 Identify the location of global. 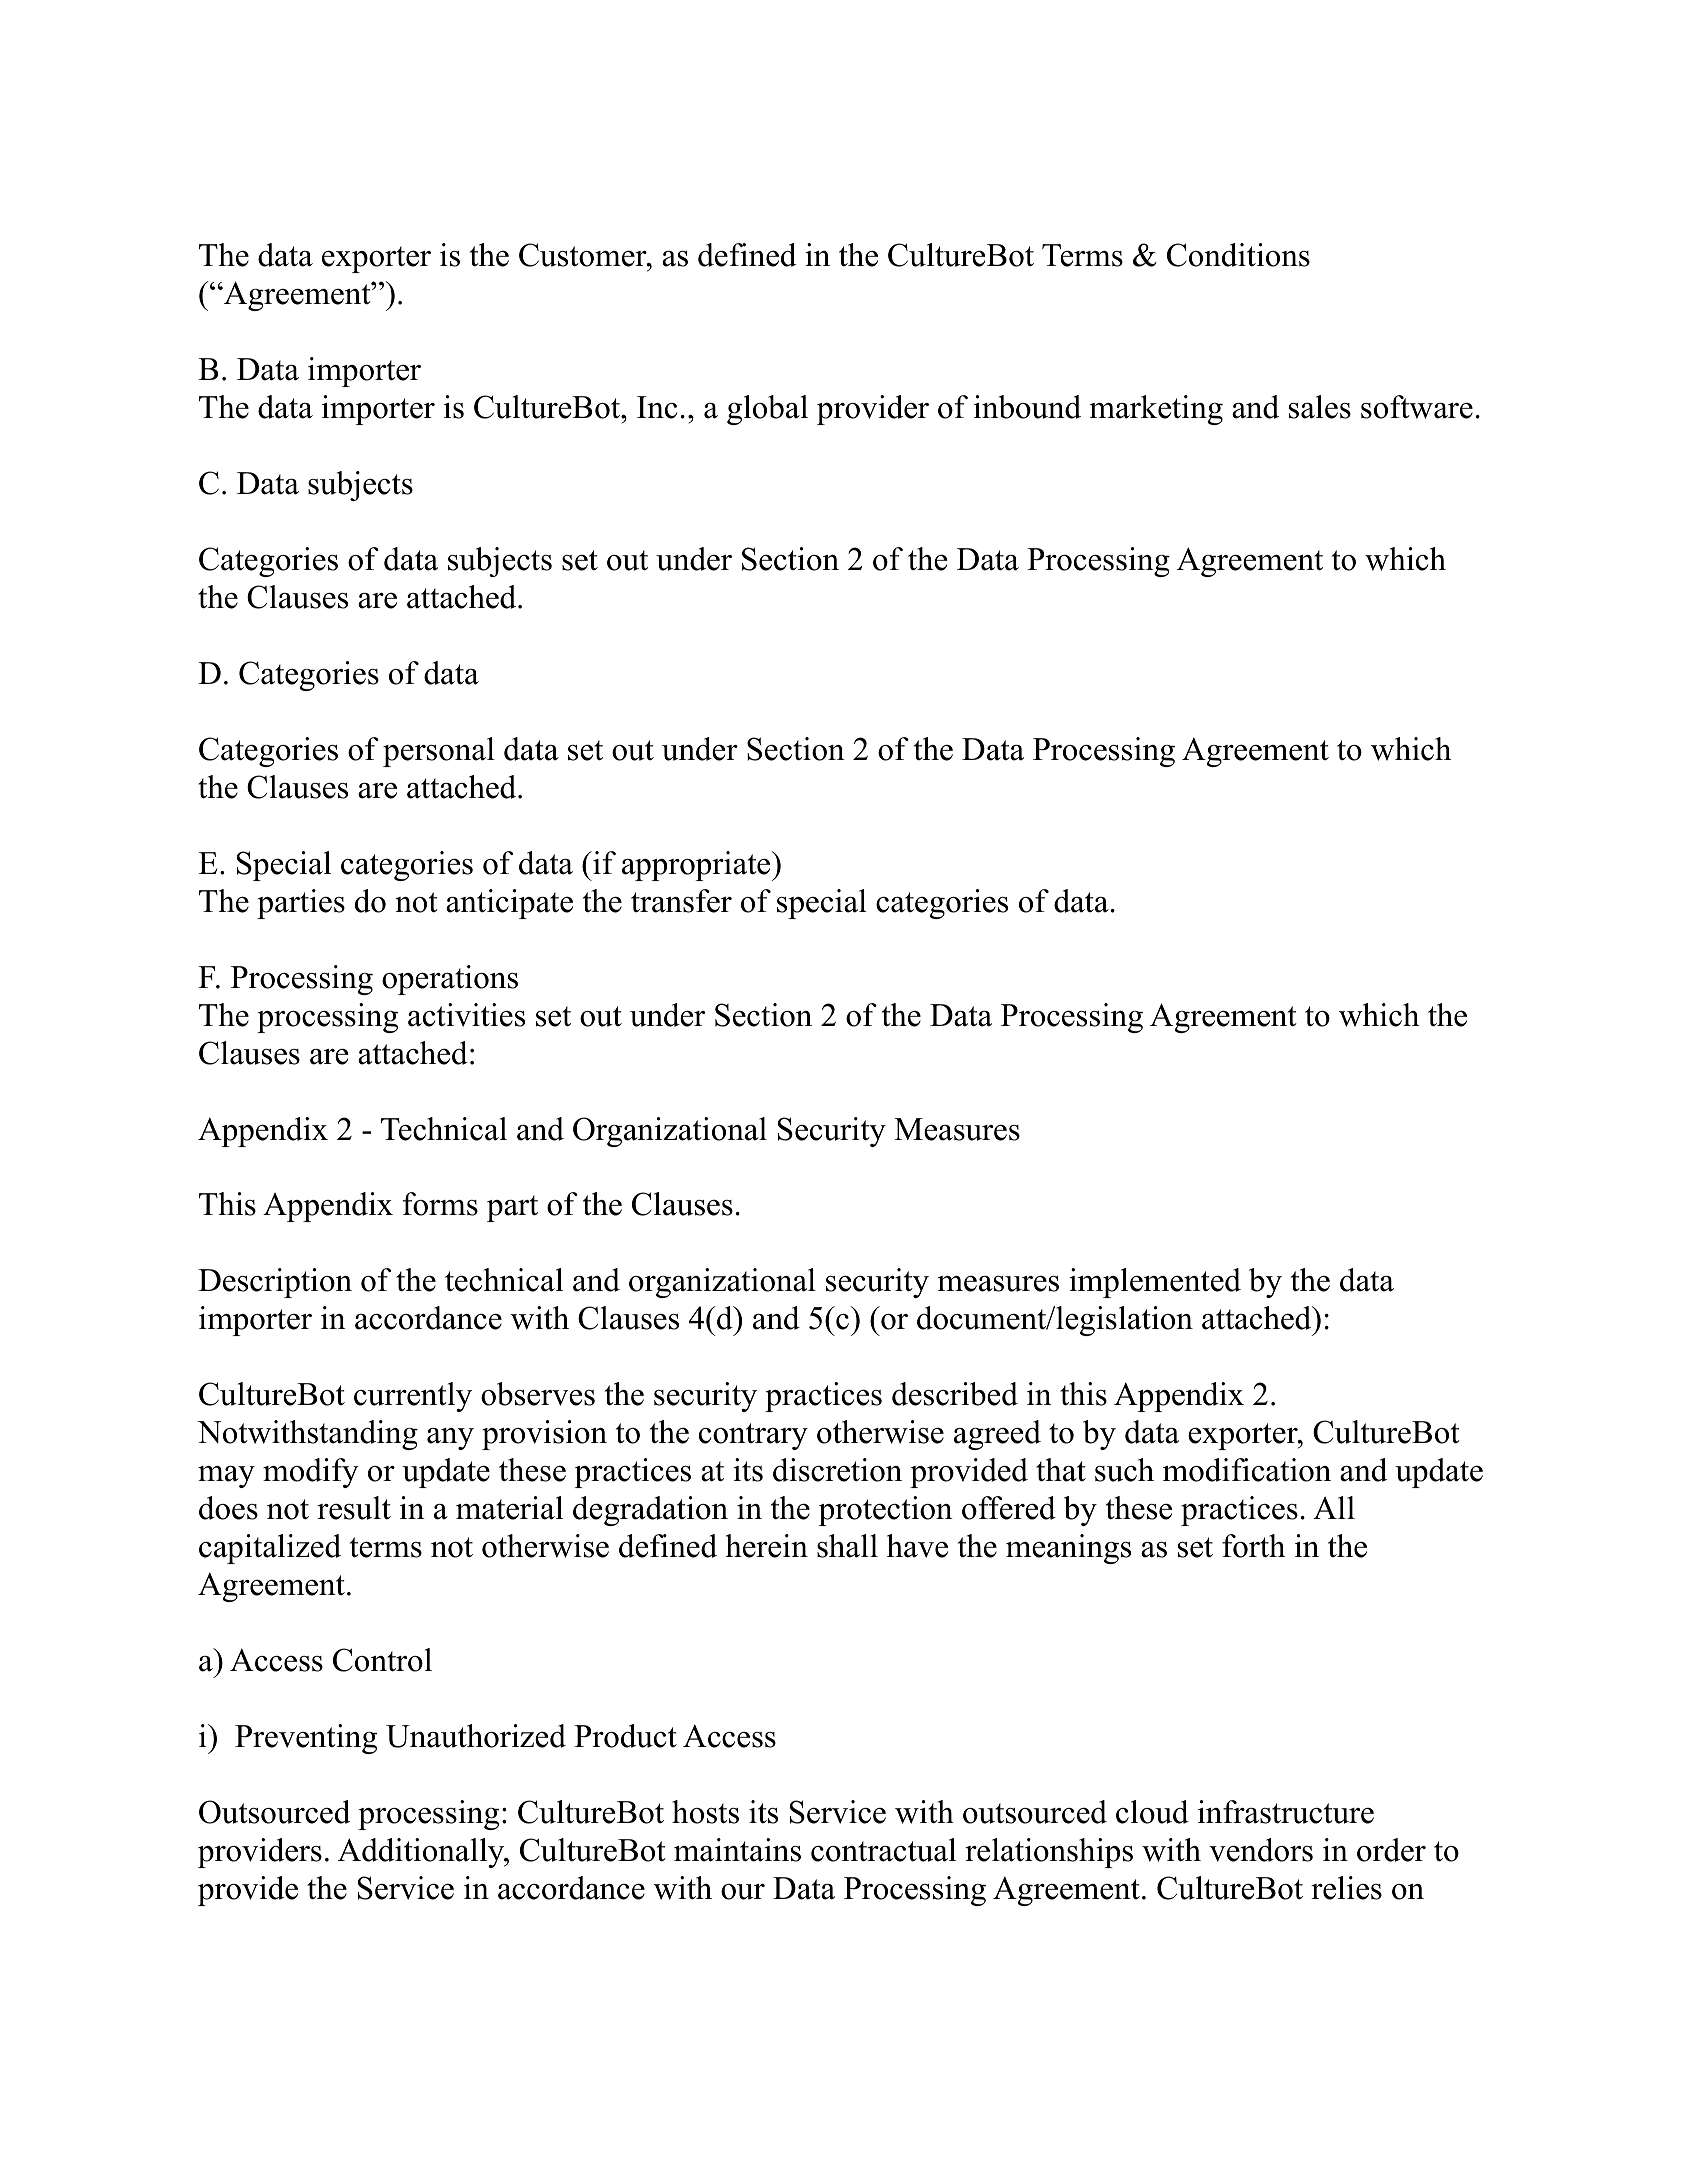
(767, 410).
